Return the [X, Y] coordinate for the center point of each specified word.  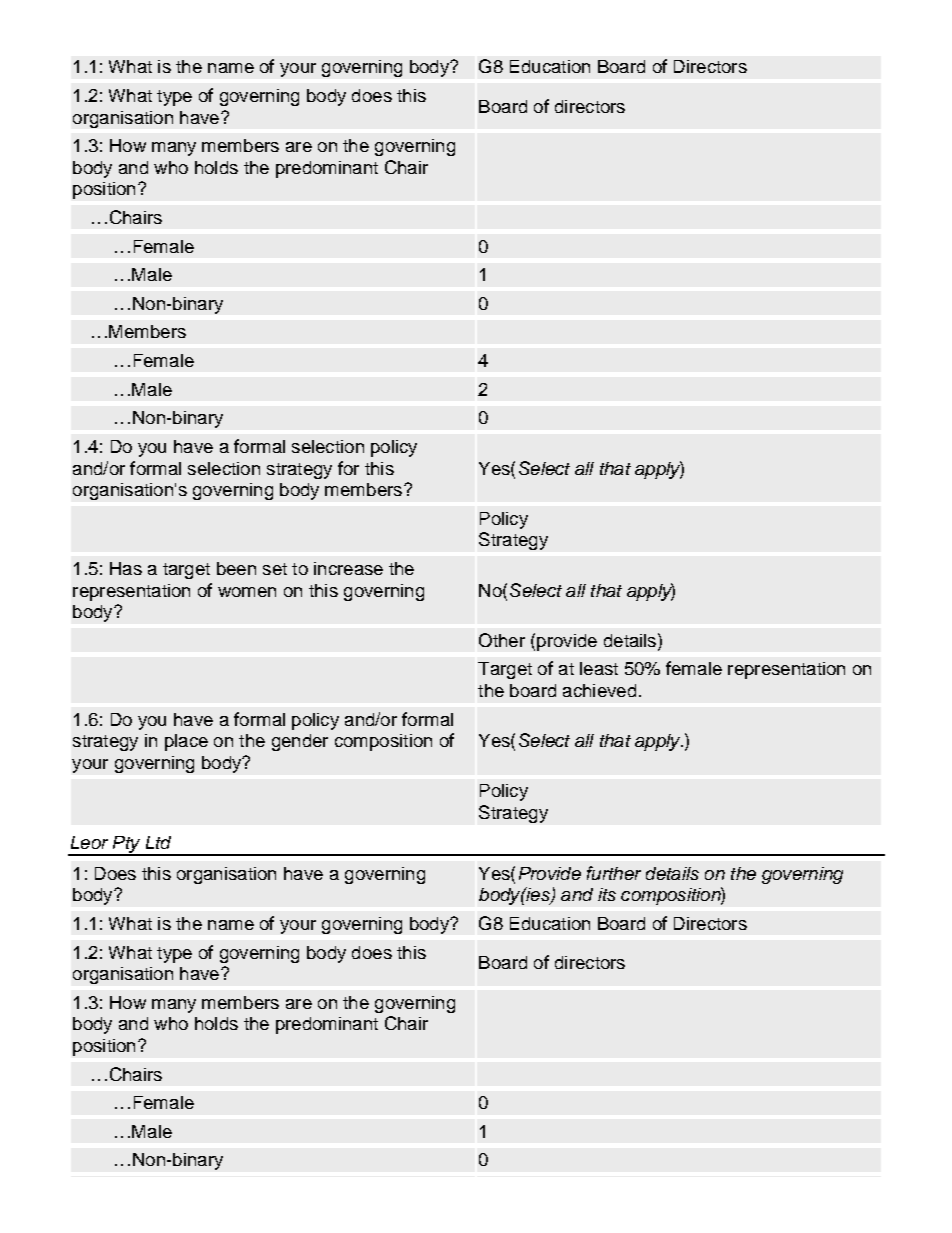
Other [502, 640]
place [186, 742]
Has [126, 568]
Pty [127, 845]
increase [348, 568]
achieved [599, 690]
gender [300, 742]
